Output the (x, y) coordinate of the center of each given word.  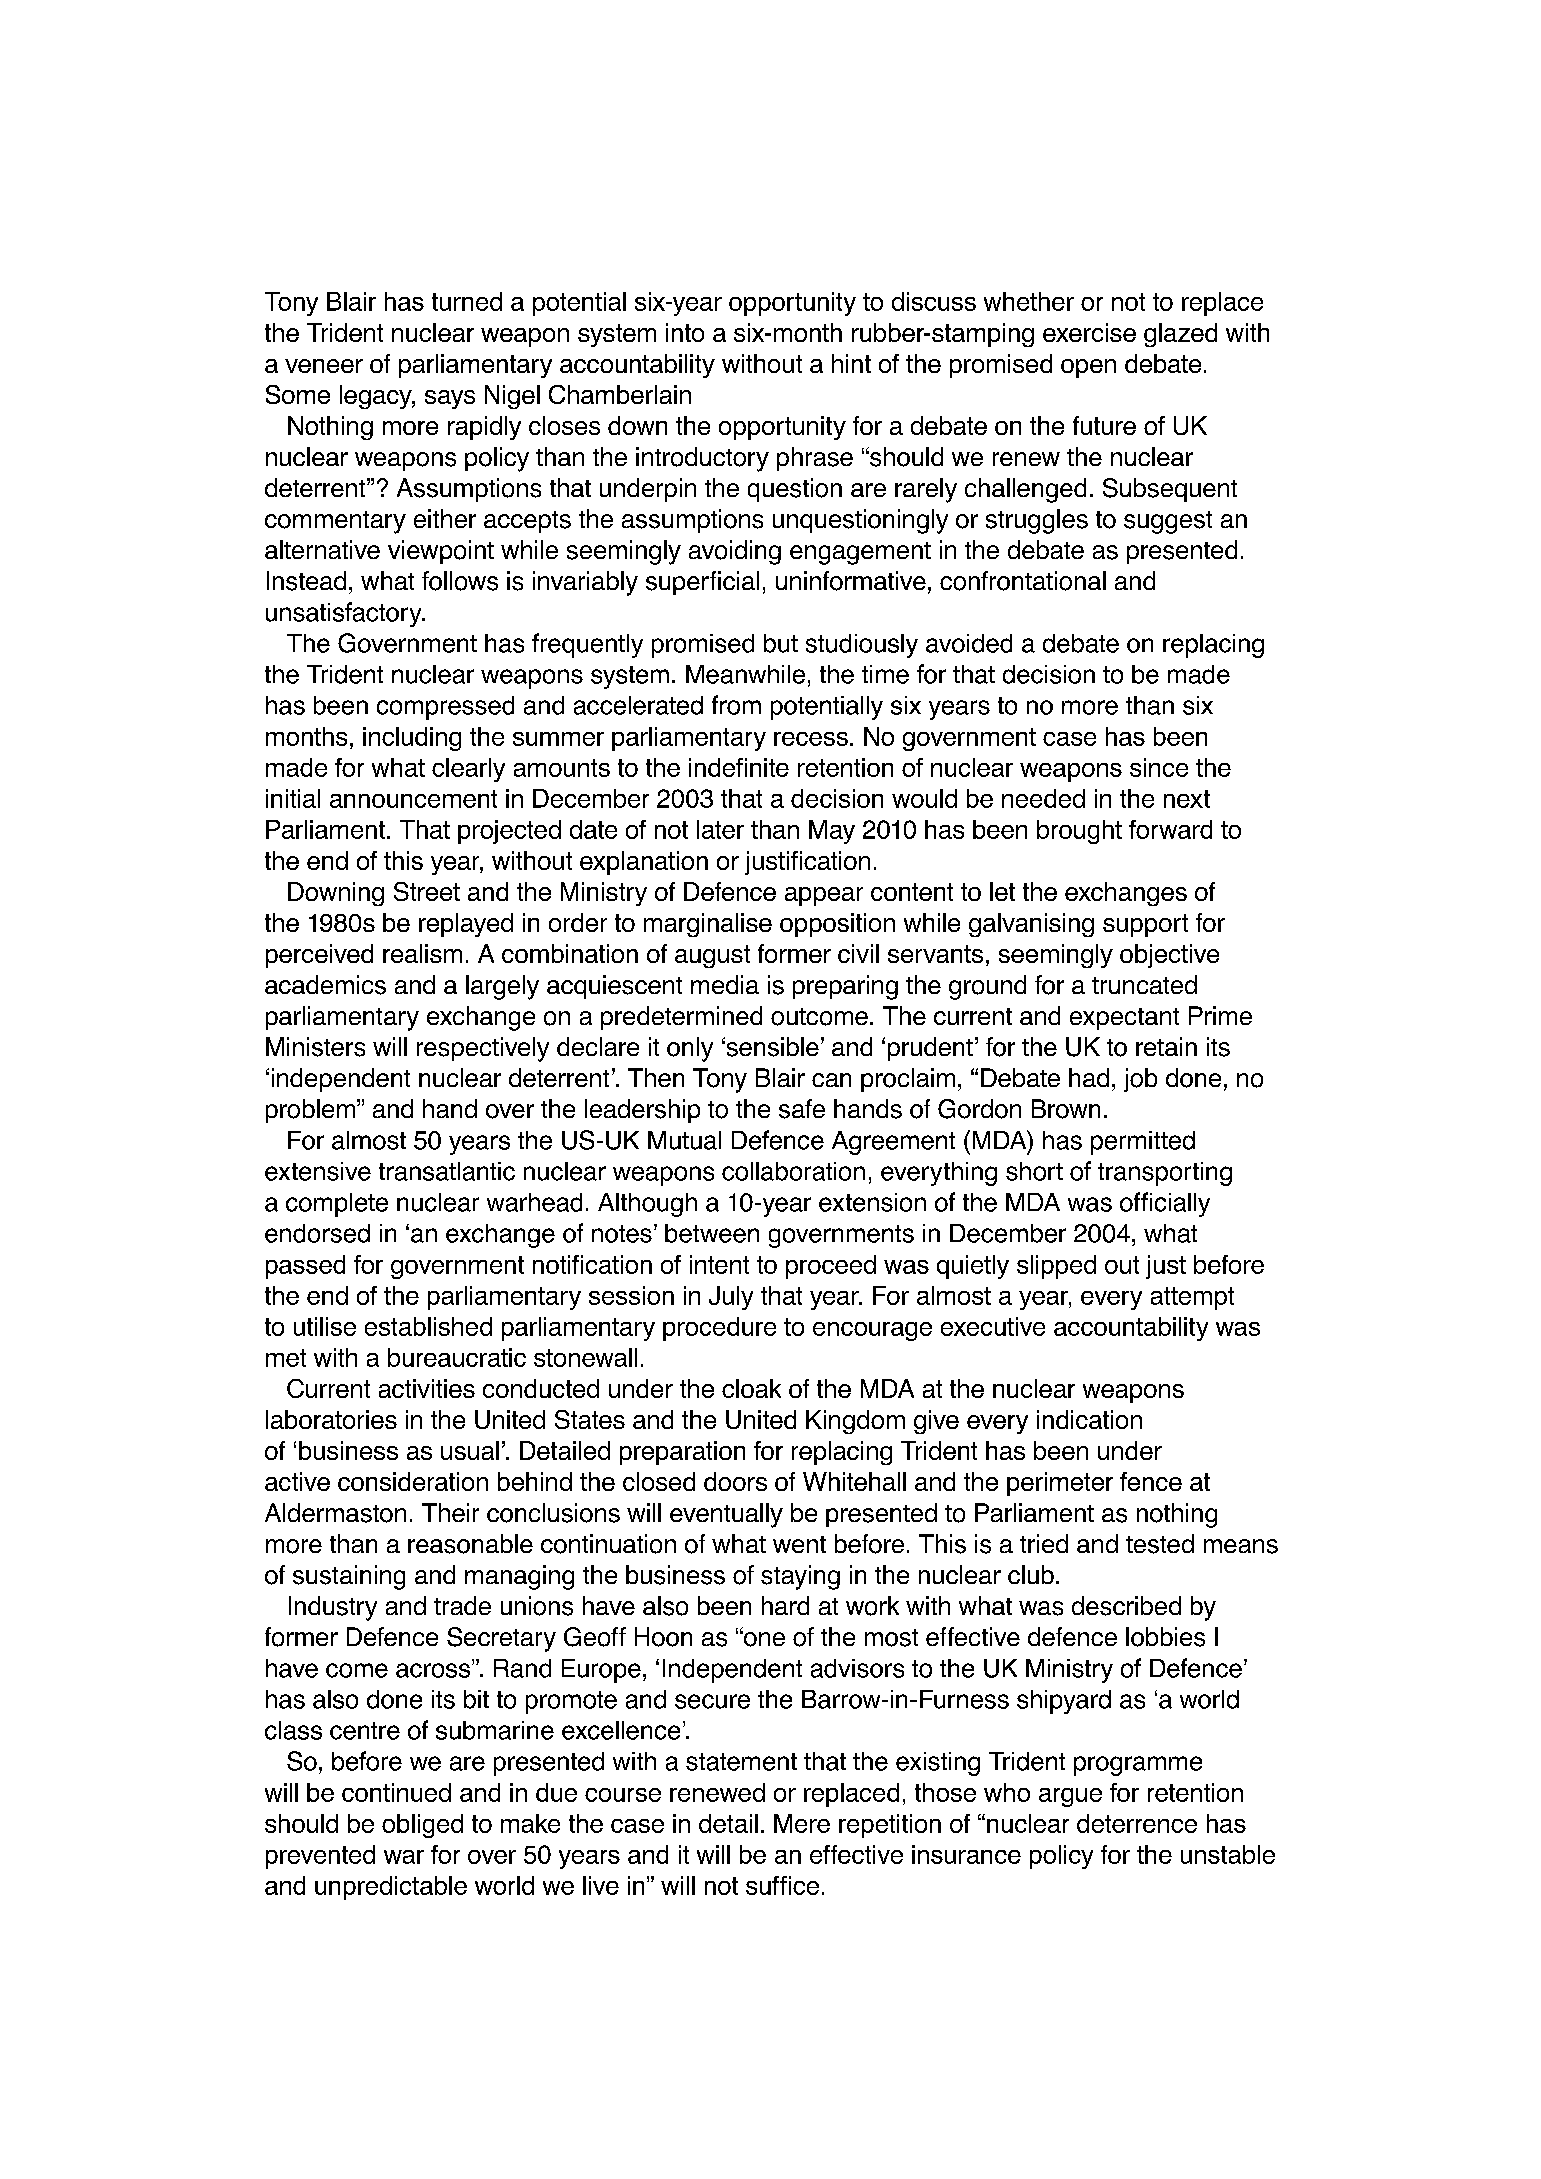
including (412, 739)
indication (1089, 1419)
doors (735, 1481)
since (1159, 767)
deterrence (1137, 1823)
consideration (413, 1481)
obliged (422, 1826)
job (1140, 1080)
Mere (802, 1823)
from (736, 705)
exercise (1089, 332)
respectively (483, 1049)
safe (802, 1109)
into (685, 332)
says (450, 399)
